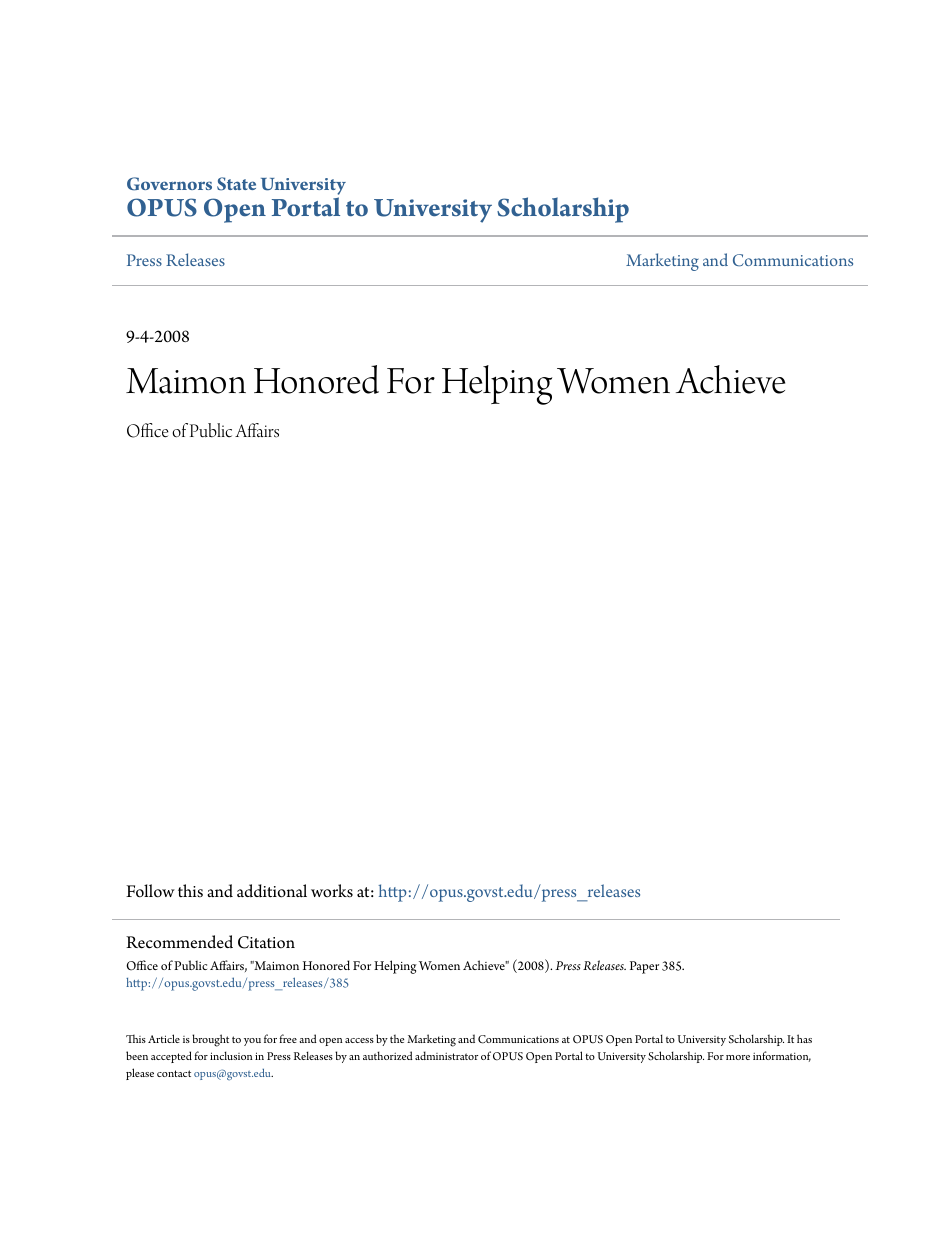 The image size is (952, 1233). What do you see at coordinates (446, 1055) in the screenshot?
I see `administrator` at bounding box center [446, 1055].
